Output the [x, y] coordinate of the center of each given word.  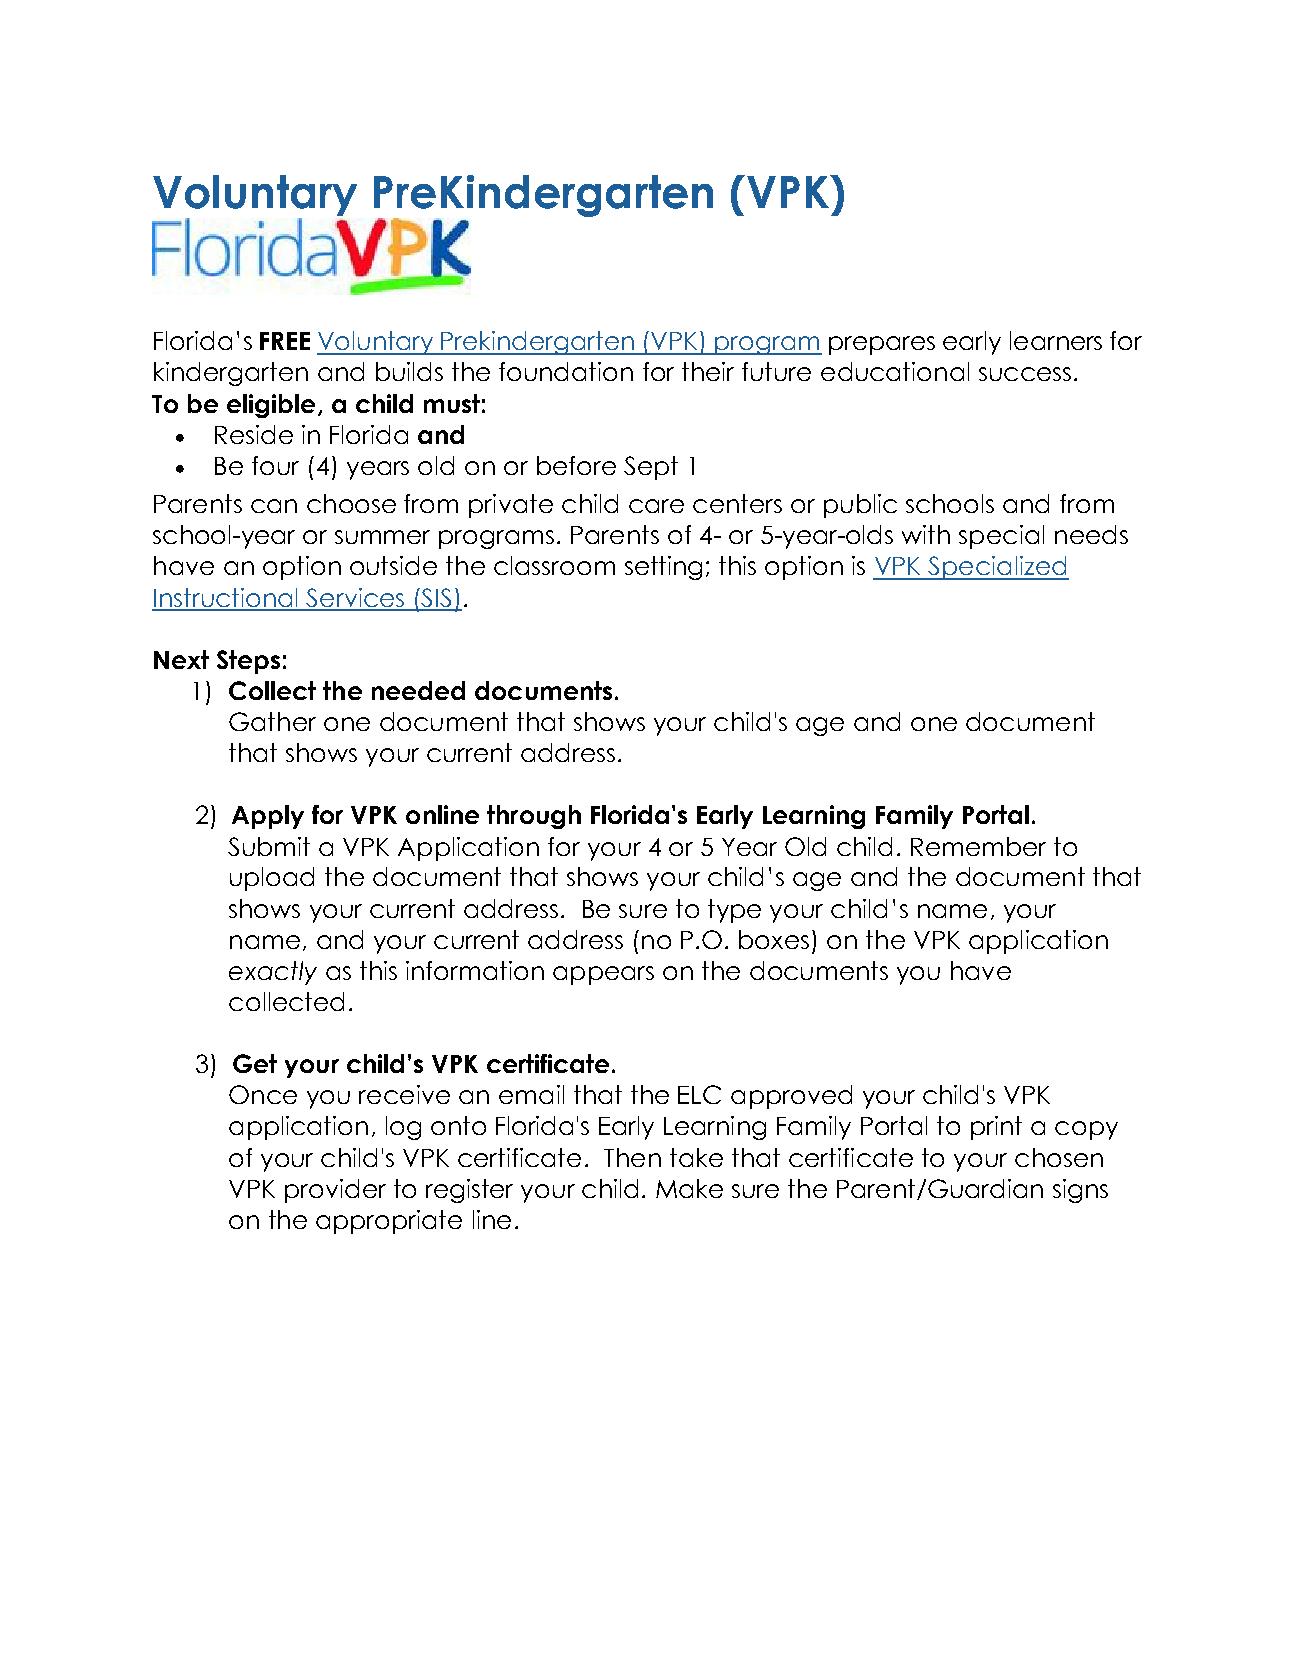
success [1025, 374]
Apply [268, 817]
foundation [566, 371]
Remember [978, 846]
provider [335, 1191]
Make [689, 1188]
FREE [285, 341]
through [534, 817]
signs [1080, 1191]
